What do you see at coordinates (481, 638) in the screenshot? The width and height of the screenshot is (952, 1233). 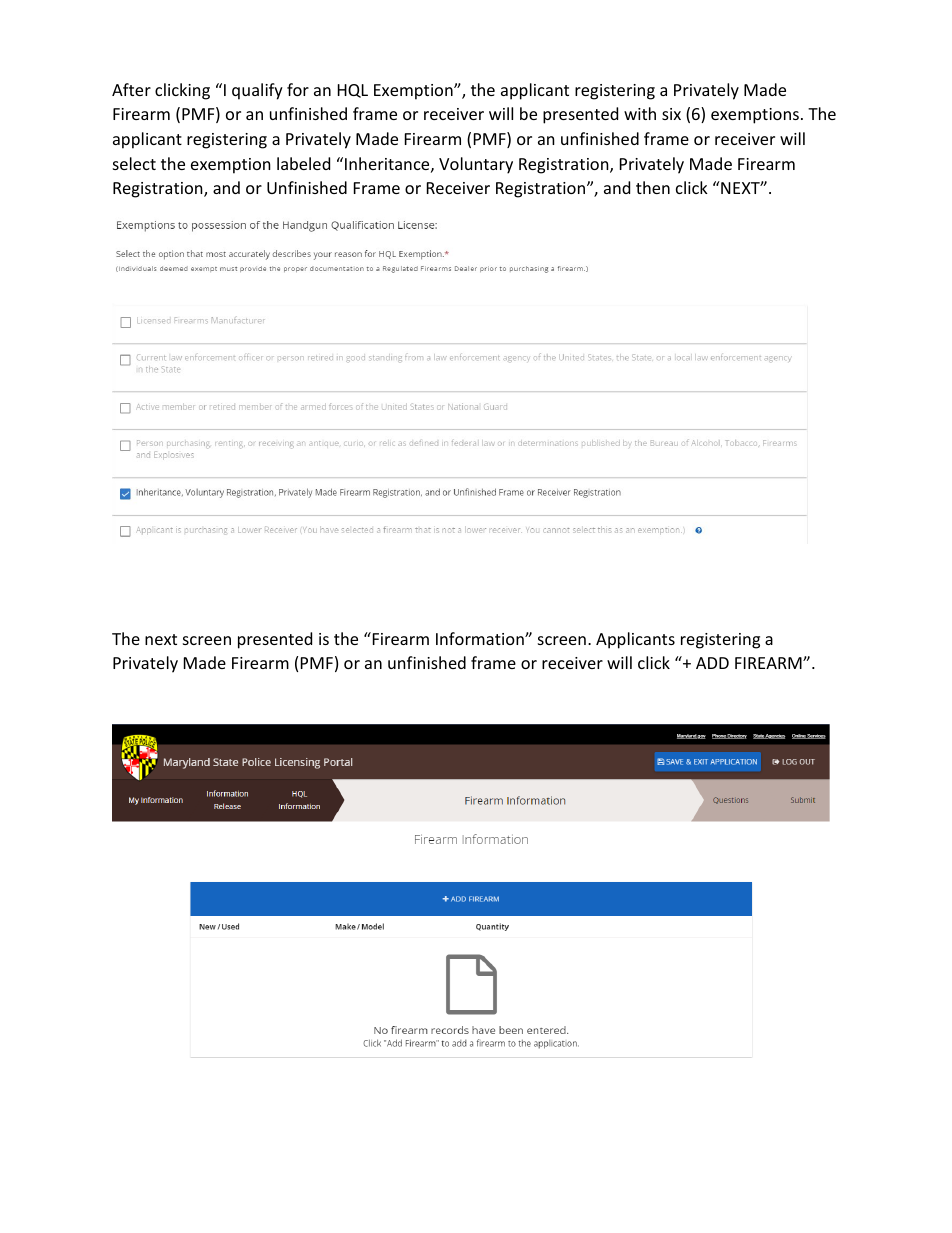 I see `Information` at bounding box center [481, 638].
